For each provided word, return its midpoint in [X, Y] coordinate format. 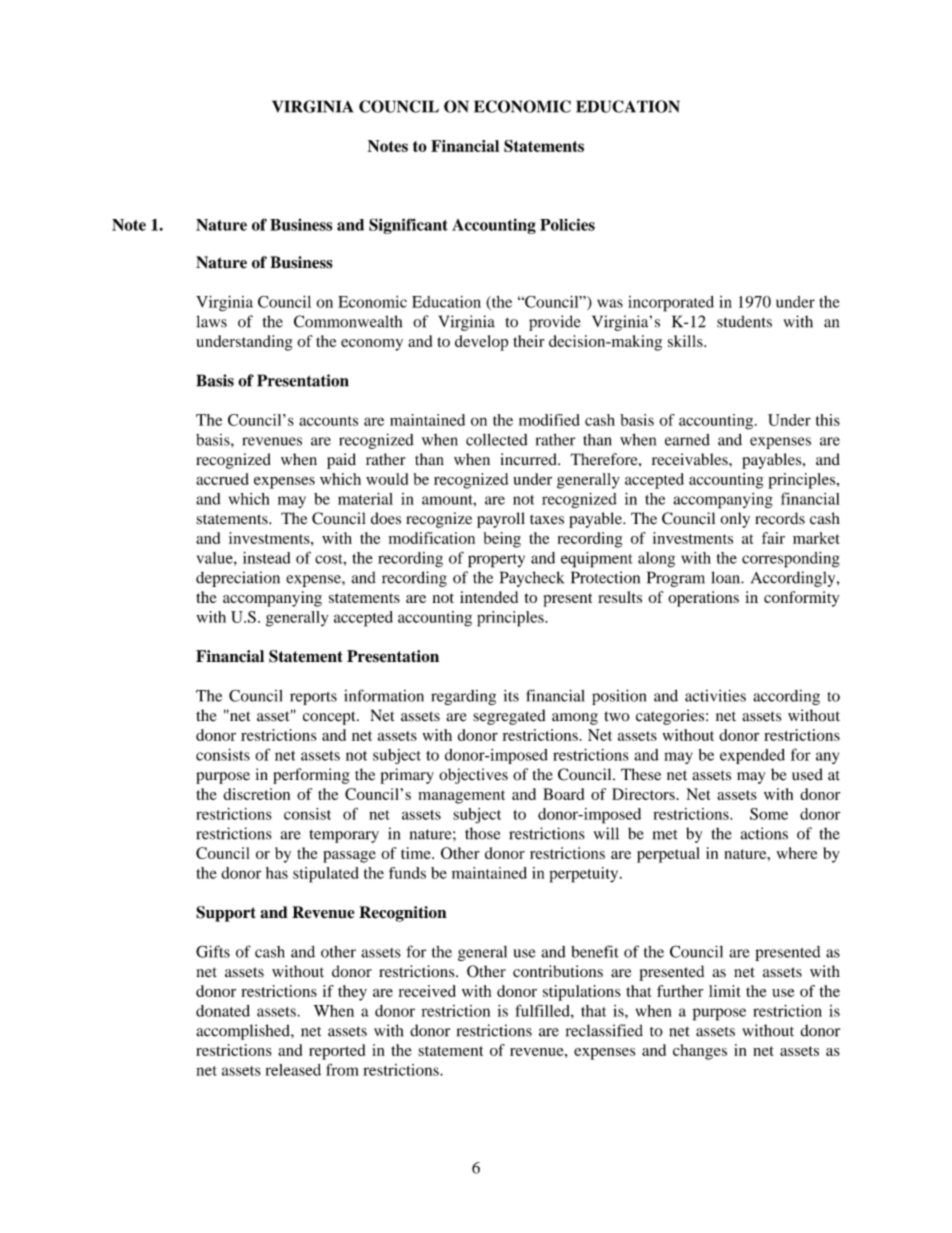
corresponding [791, 560]
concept [330, 718]
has [277, 873]
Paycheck [532, 579]
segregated [509, 717]
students [744, 321]
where [797, 853]
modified [549, 420]
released [293, 1070]
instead [267, 558]
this [828, 420]
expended [752, 756]
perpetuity [585, 875]
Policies [567, 224]
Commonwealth [348, 321]
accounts [328, 421]
